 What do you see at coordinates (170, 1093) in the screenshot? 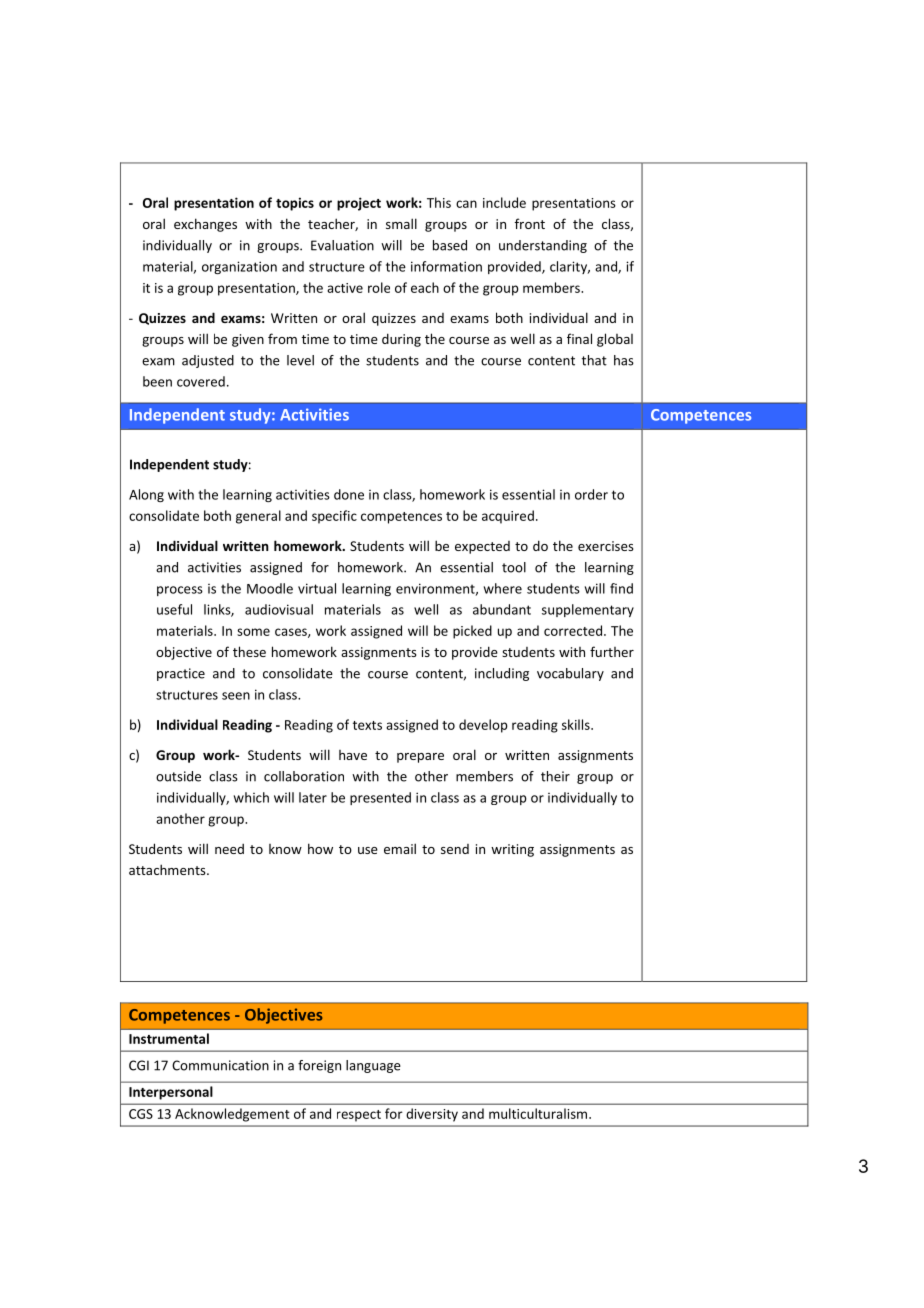
I see `Interpersonal` at bounding box center [170, 1093].
